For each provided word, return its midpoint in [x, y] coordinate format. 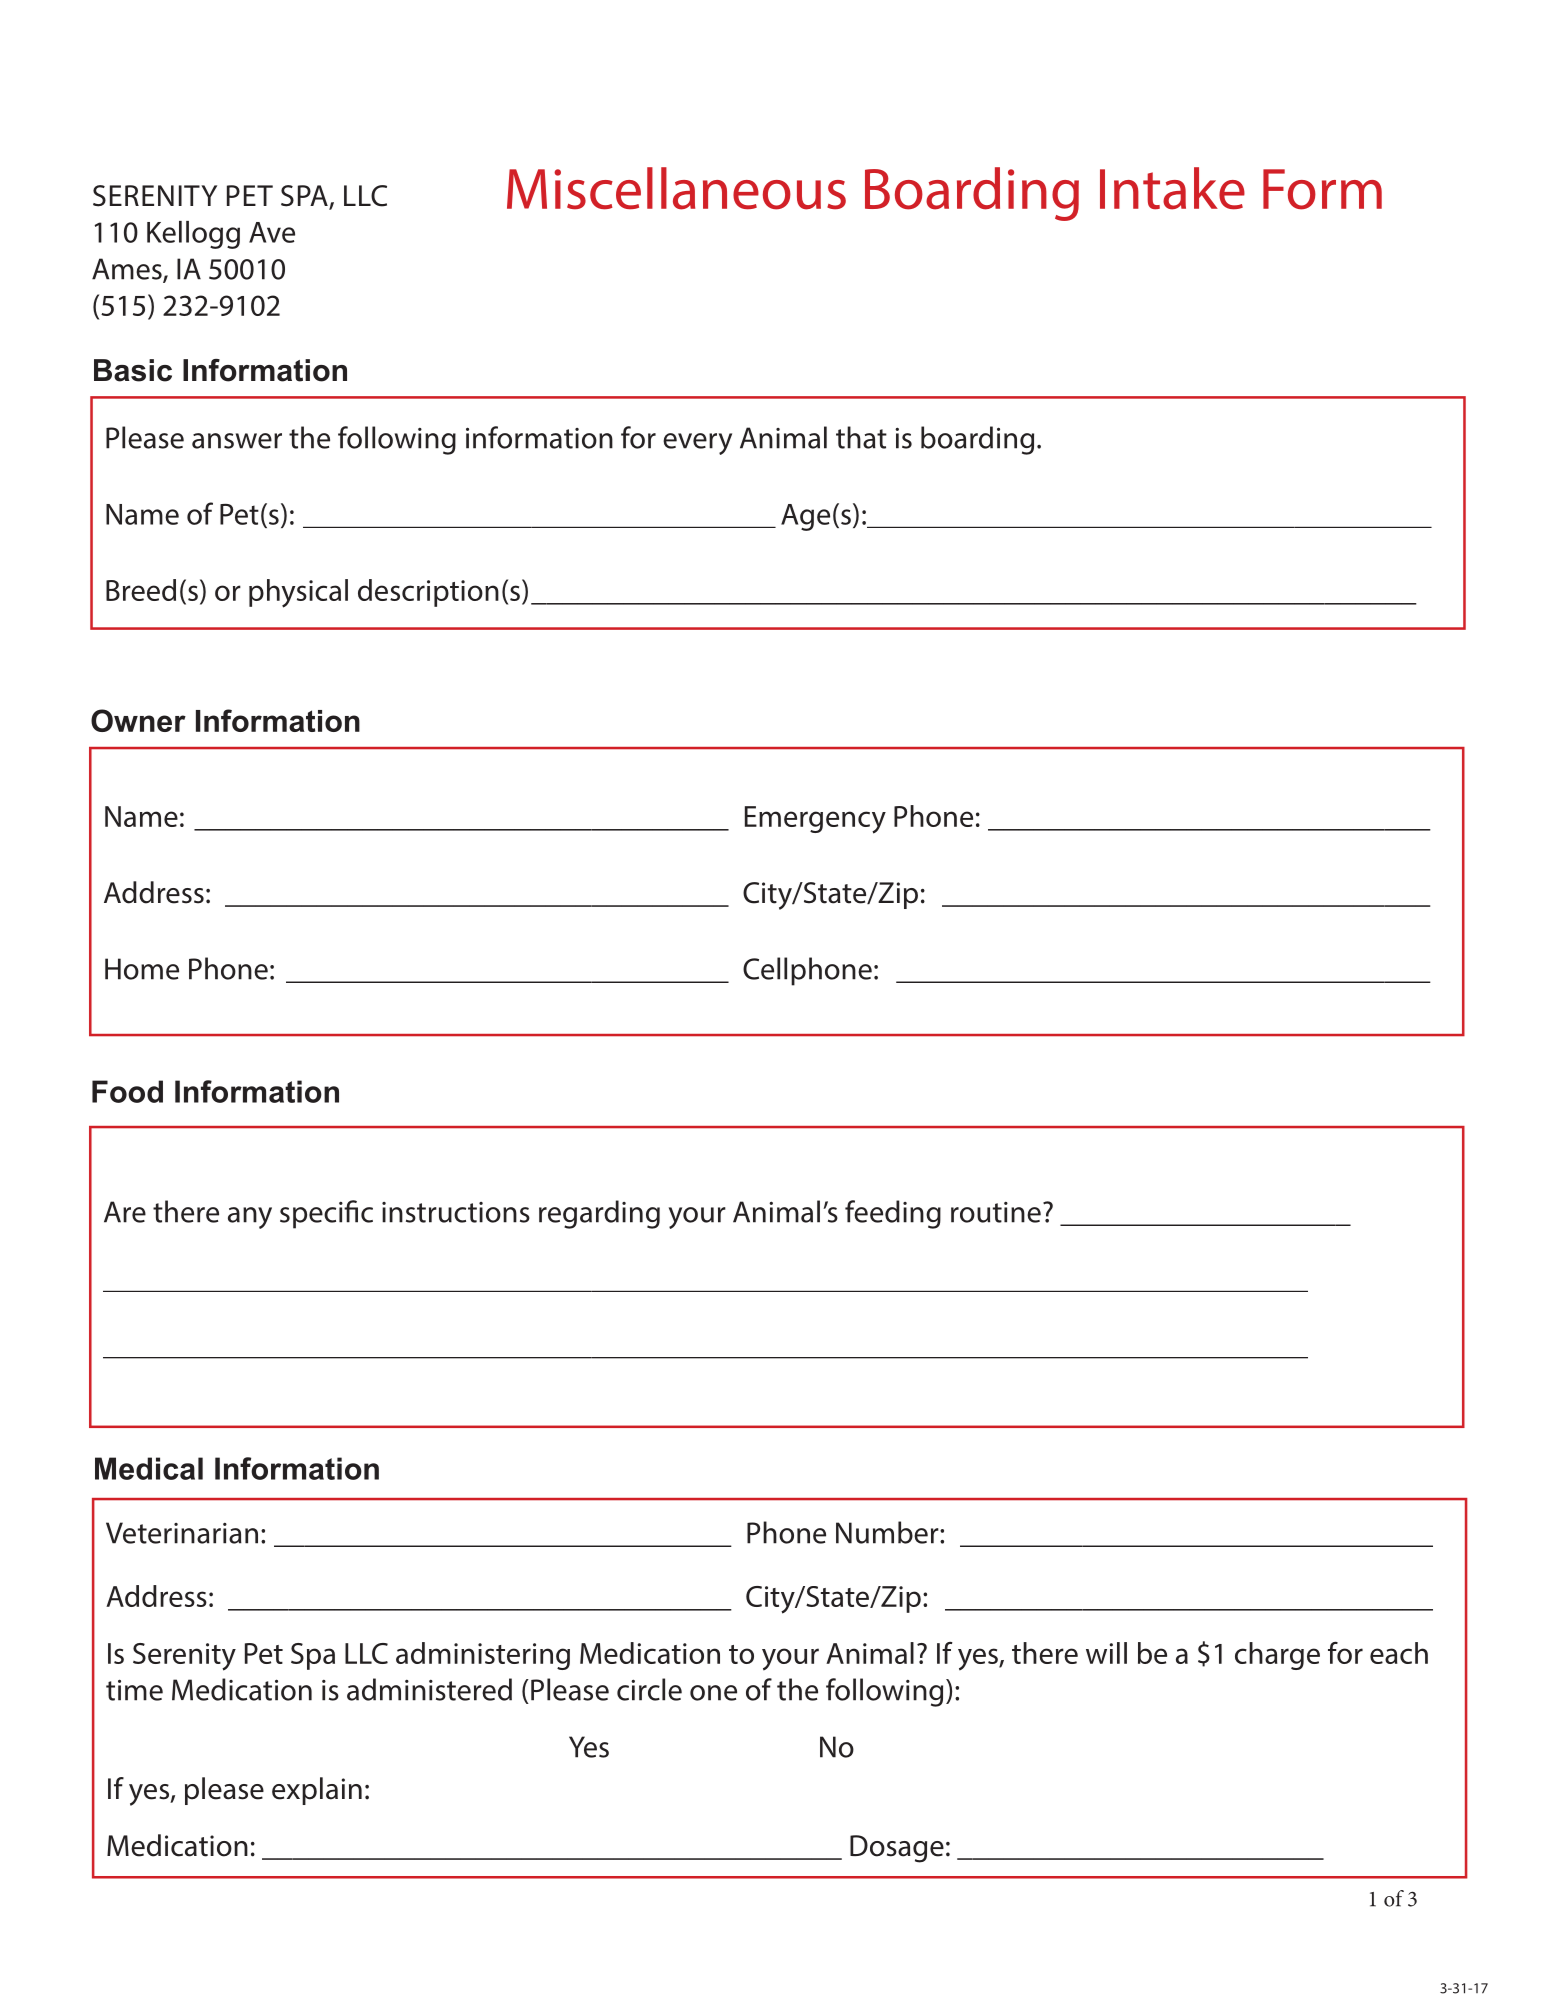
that [861, 437]
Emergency [815, 820]
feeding [893, 1214]
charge [1277, 1656]
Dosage [897, 1849]
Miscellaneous [676, 188]
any [250, 1218]
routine [996, 1212]
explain [317, 1791]
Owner [138, 720]
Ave [272, 232]
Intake [1172, 188]
